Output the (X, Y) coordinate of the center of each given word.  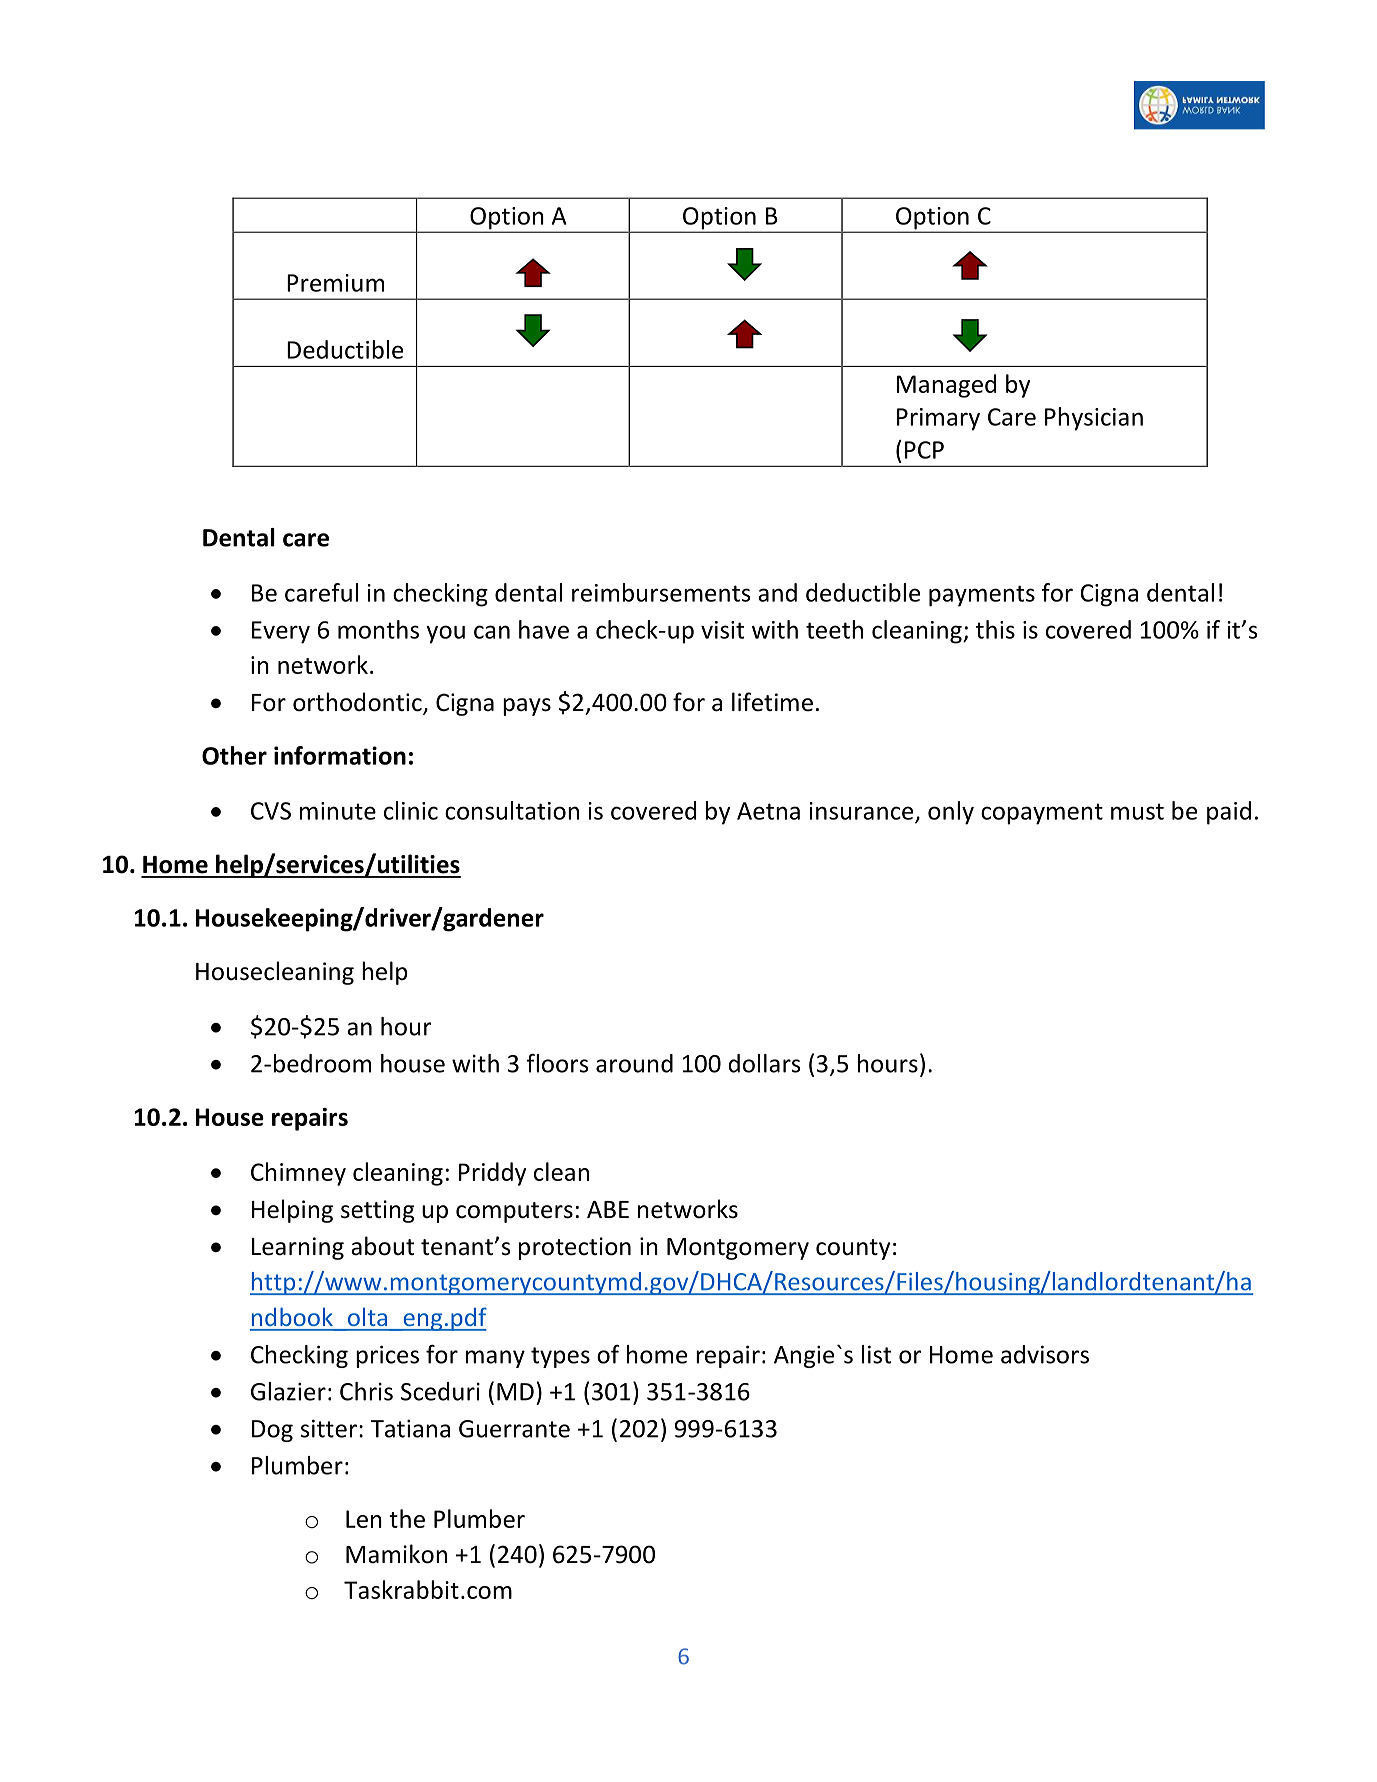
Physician (1094, 419)
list (876, 1354)
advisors (1045, 1354)
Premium (335, 283)
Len (364, 1519)
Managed (946, 386)
